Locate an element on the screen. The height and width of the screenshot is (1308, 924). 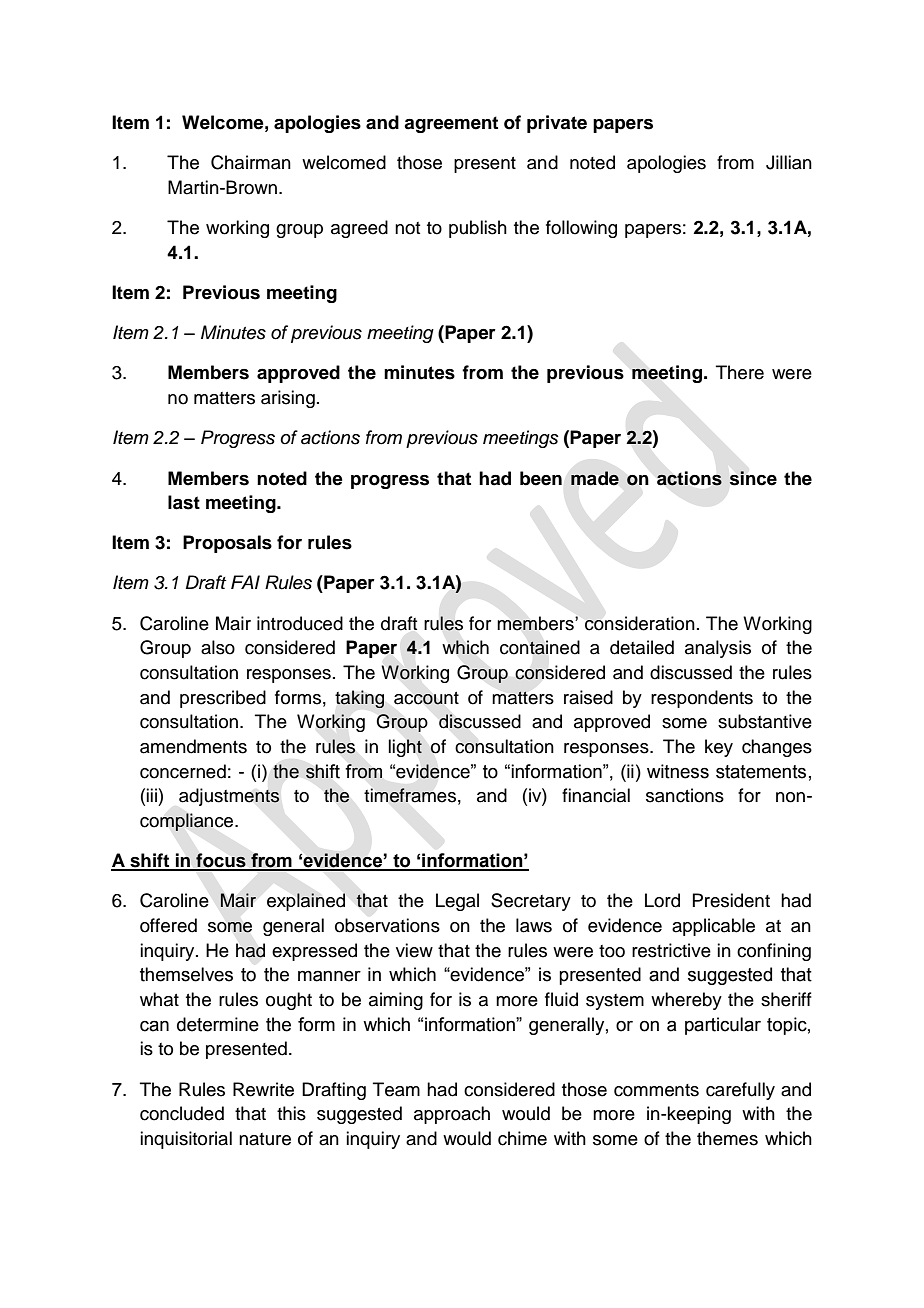
approach is located at coordinates (452, 1115).
